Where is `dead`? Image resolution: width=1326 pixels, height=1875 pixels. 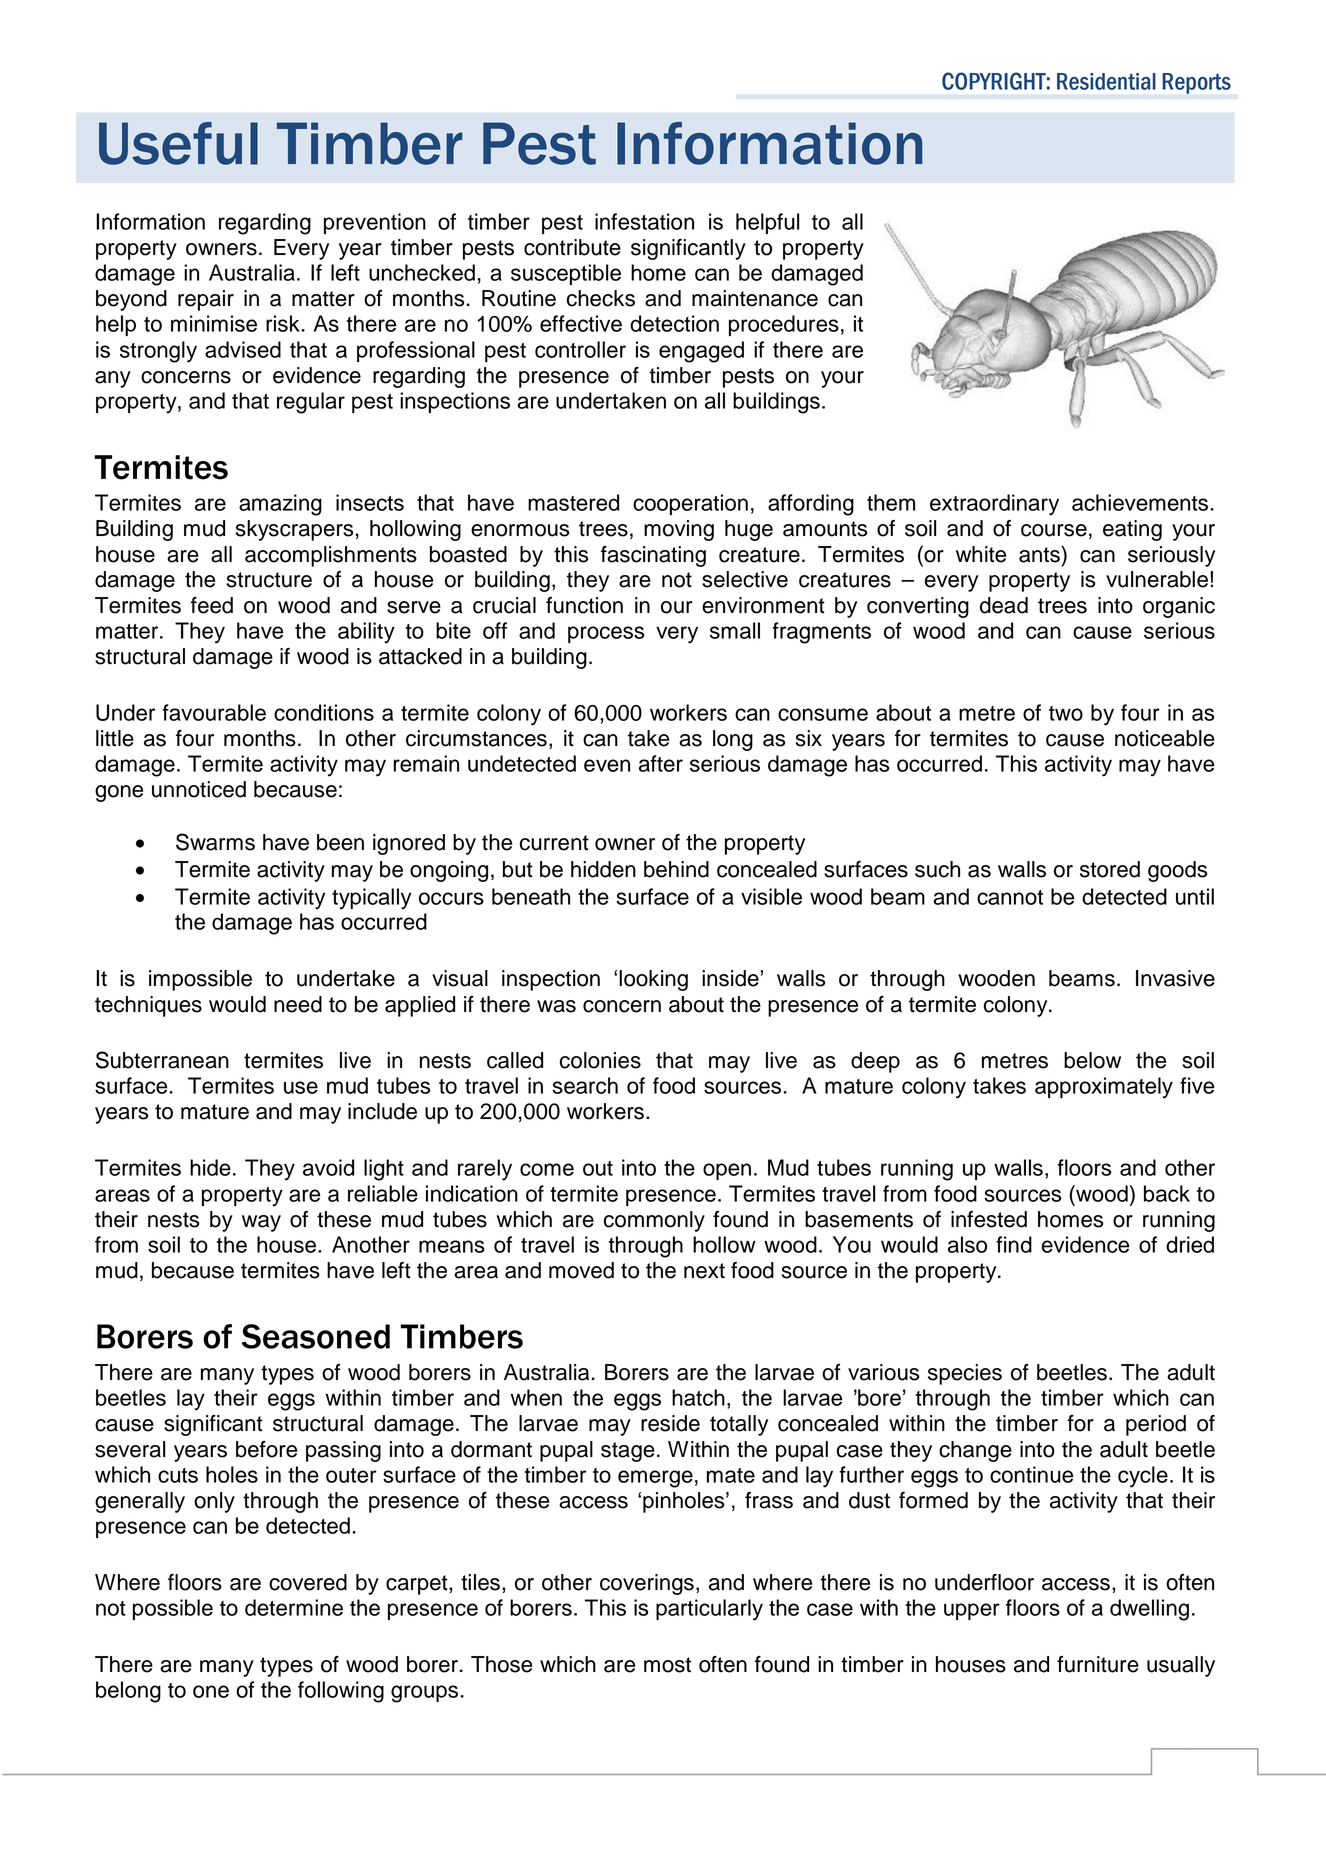
dead is located at coordinates (1004, 605).
